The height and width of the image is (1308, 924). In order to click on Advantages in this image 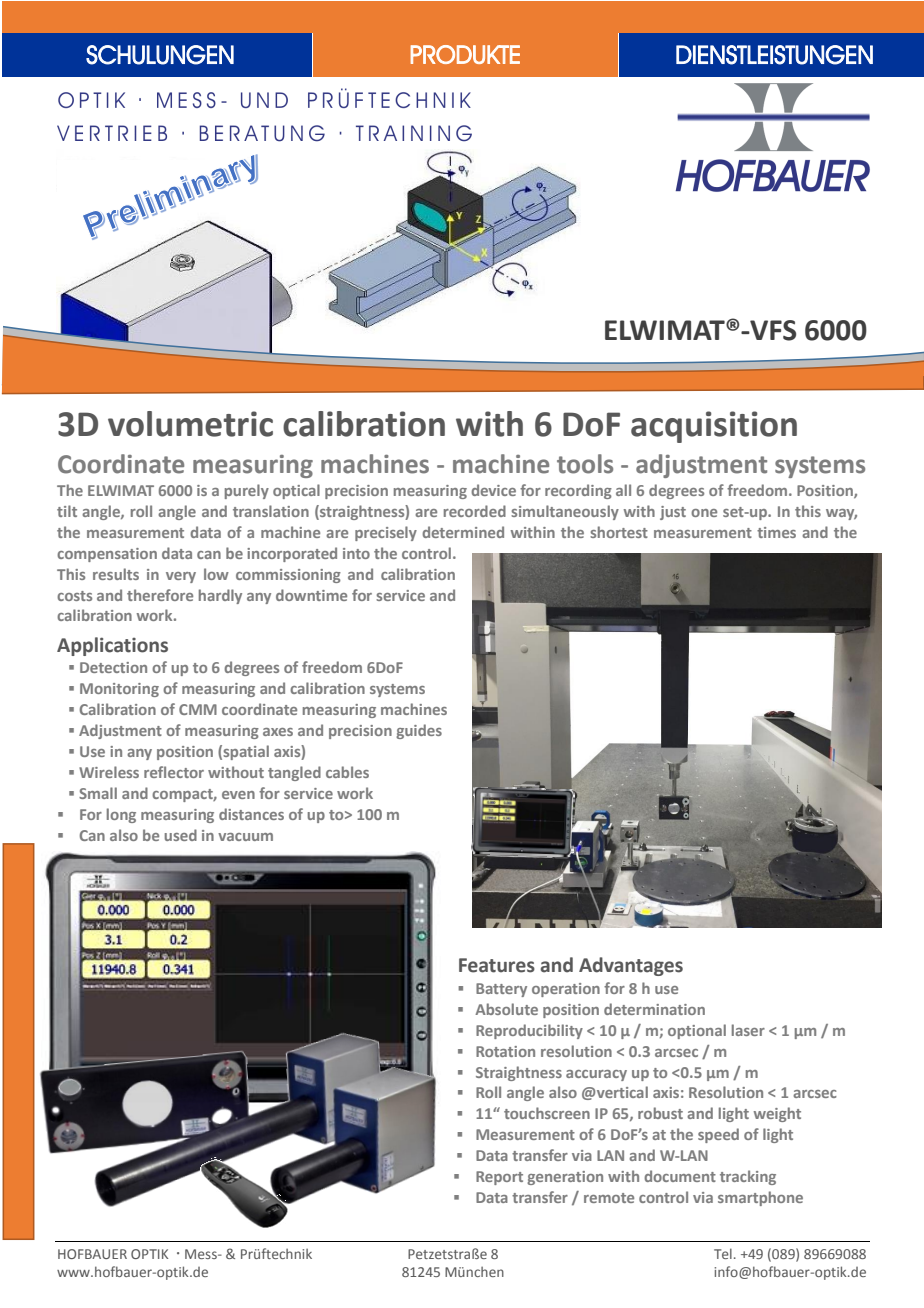, I will do `click(631, 966)`.
